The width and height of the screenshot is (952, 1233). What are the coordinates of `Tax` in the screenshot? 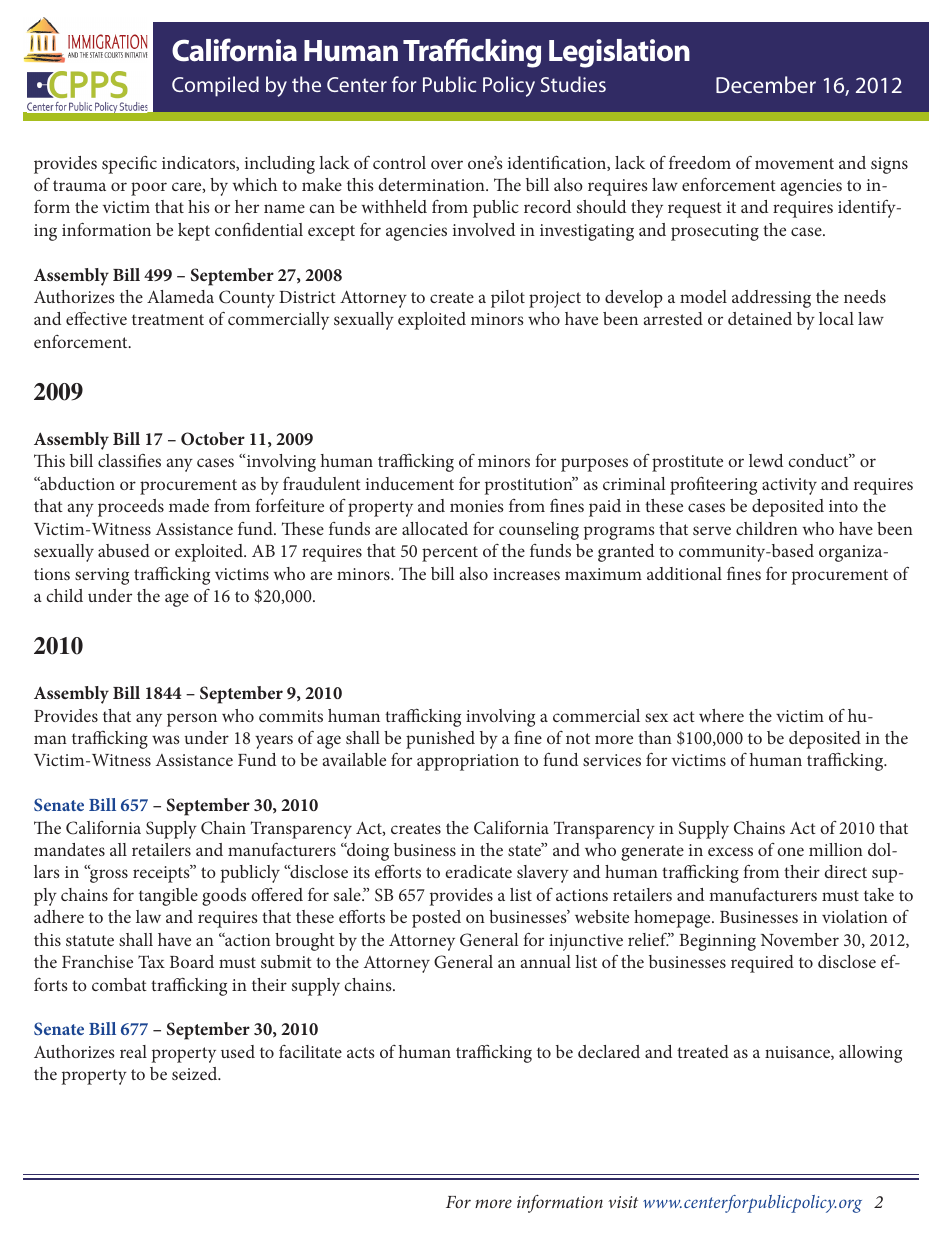 It's located at (151, 961).
